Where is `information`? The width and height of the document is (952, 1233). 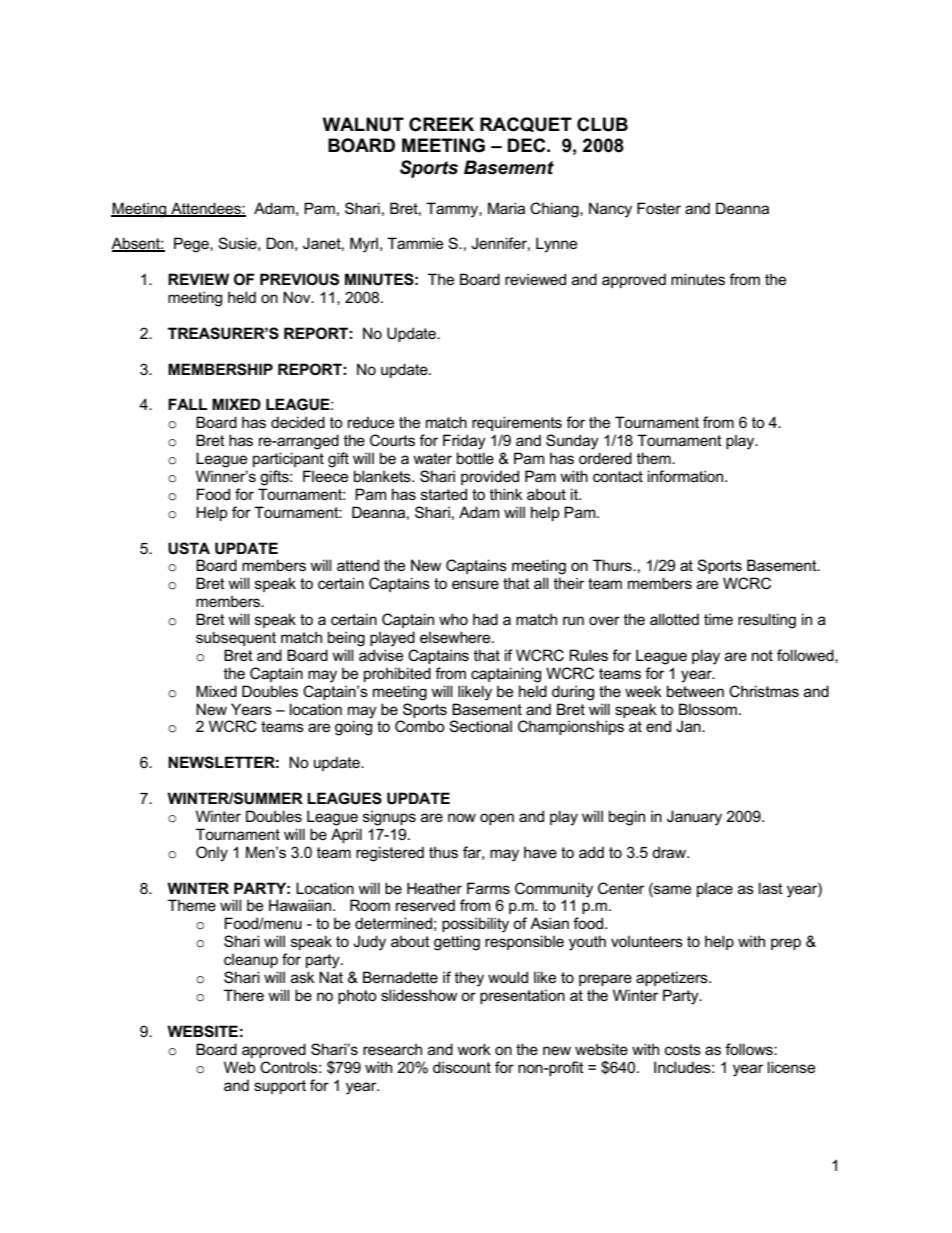 information is located at coordinates (687, 476).
